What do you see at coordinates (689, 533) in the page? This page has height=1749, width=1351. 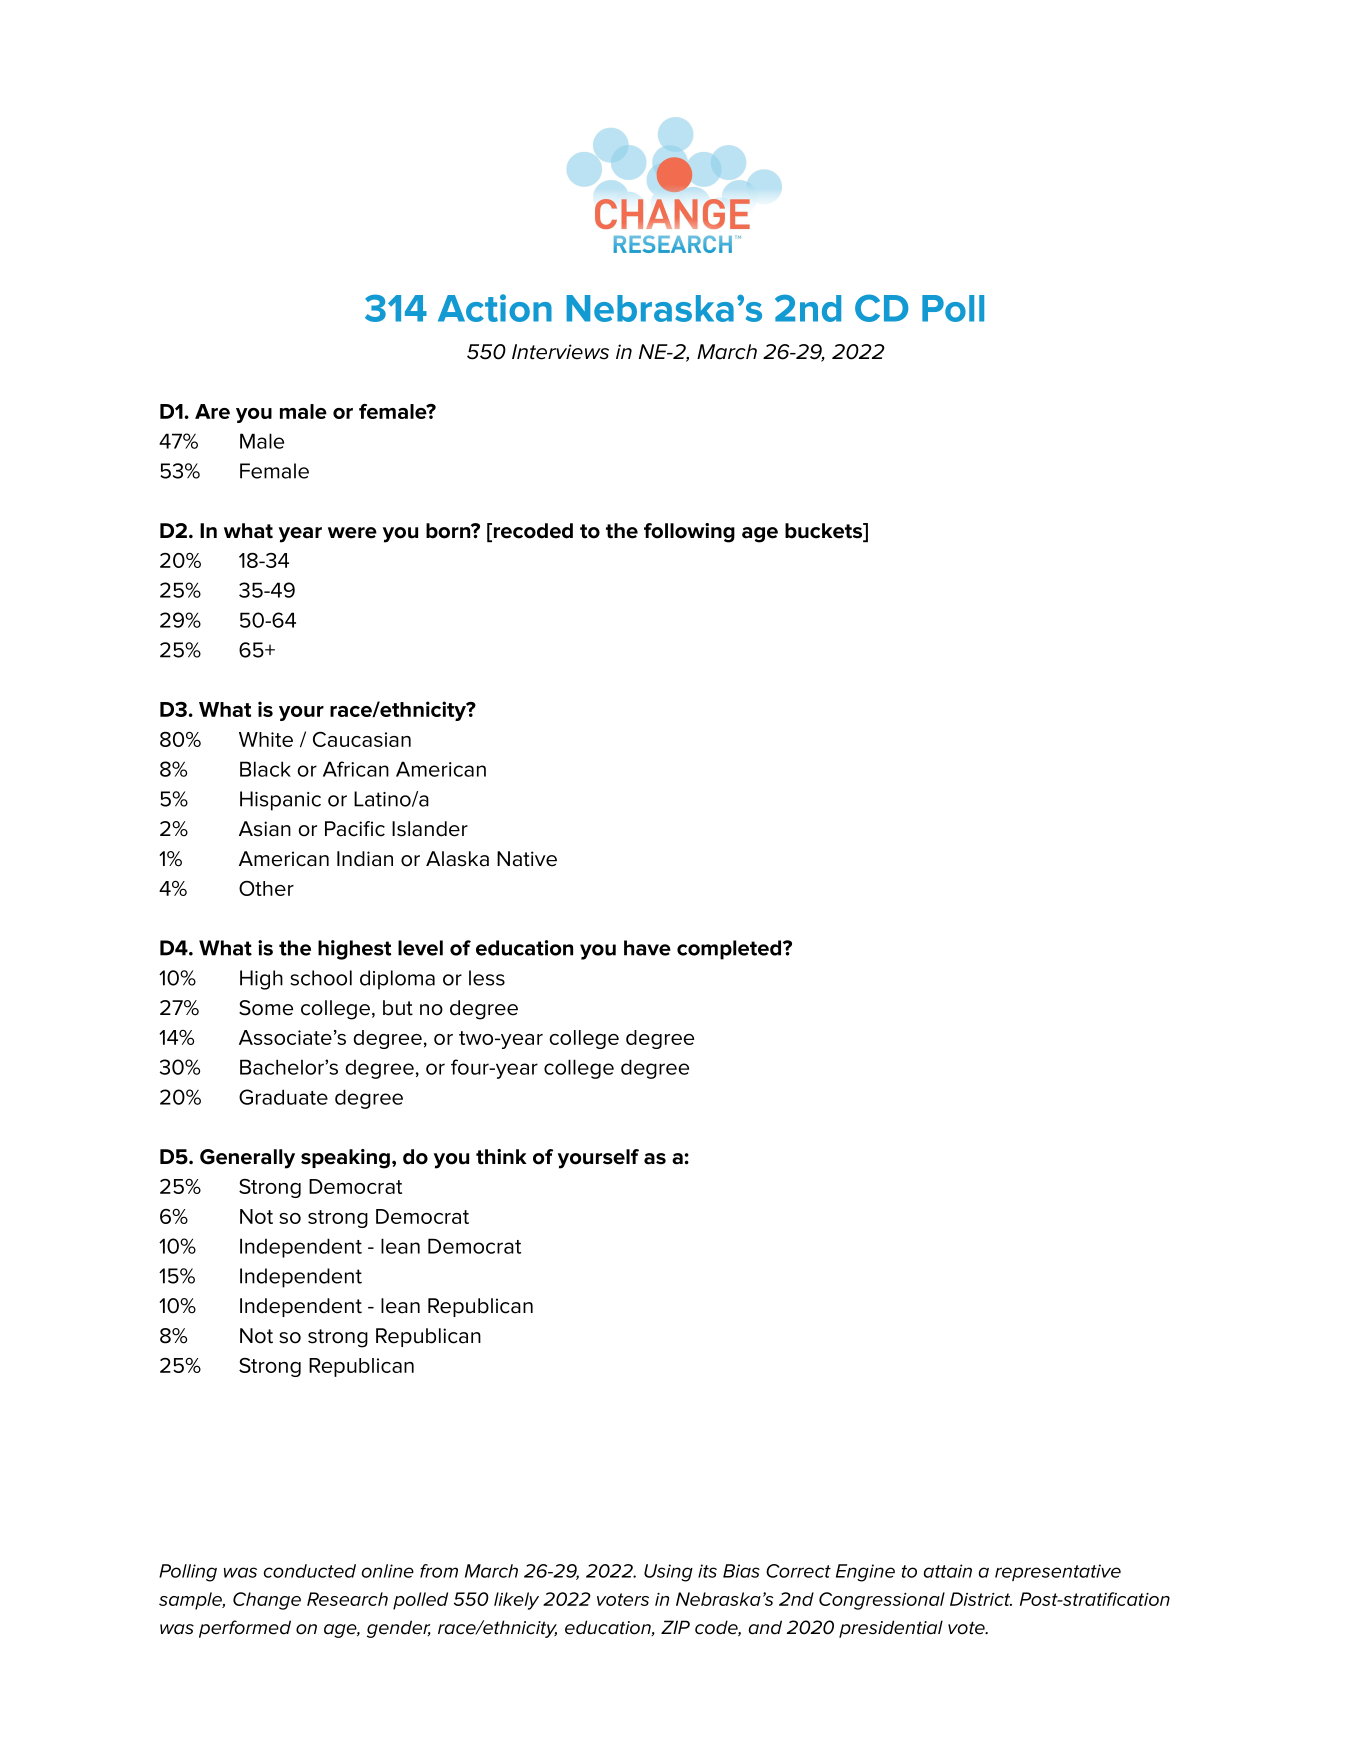 I see `following` at bounding box center [689, 533].
